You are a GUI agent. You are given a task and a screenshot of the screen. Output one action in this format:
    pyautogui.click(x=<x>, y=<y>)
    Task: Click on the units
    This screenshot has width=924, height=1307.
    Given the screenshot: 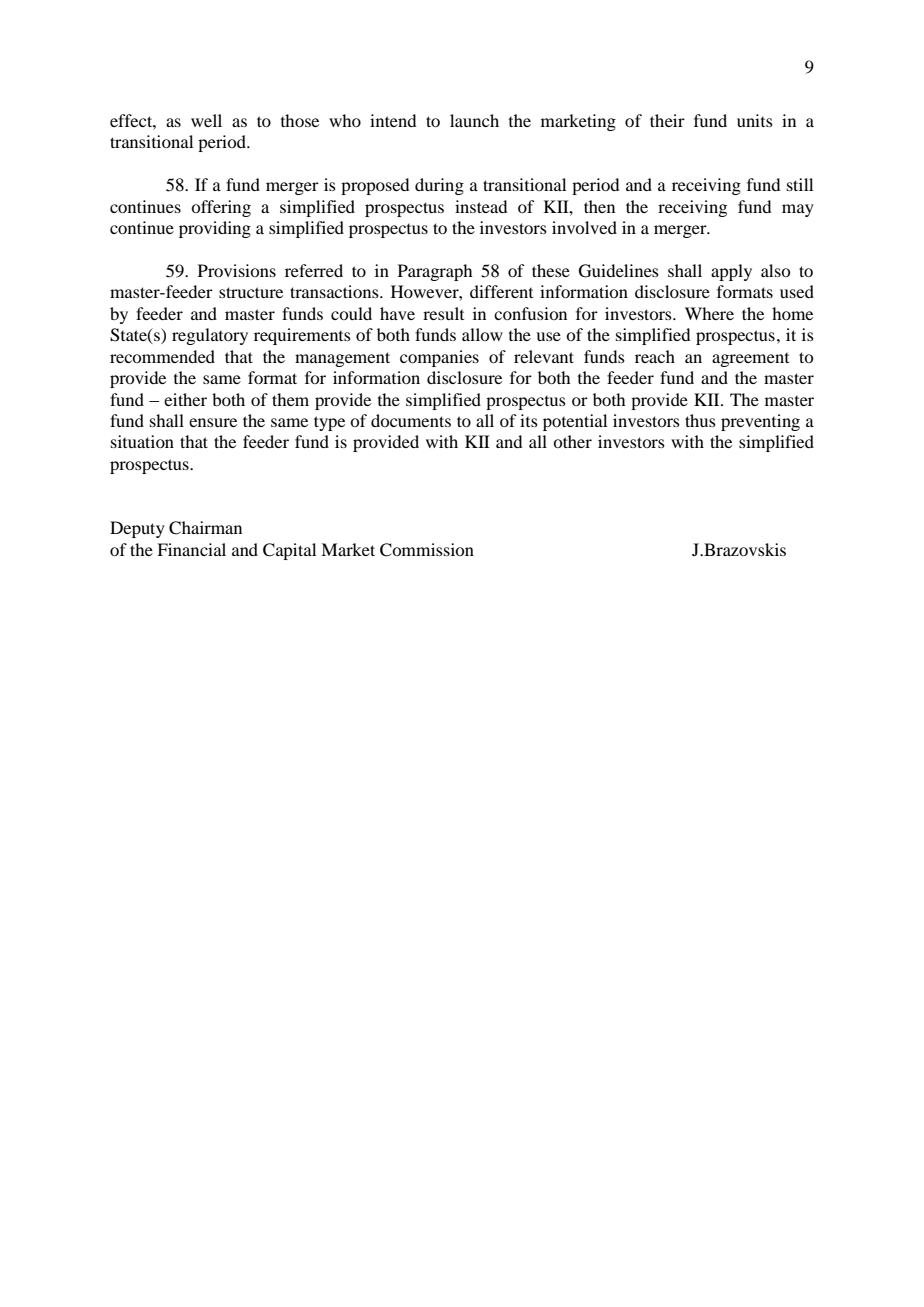 What is the action you would take?
    pyautogui.click(x=755, y=120)
